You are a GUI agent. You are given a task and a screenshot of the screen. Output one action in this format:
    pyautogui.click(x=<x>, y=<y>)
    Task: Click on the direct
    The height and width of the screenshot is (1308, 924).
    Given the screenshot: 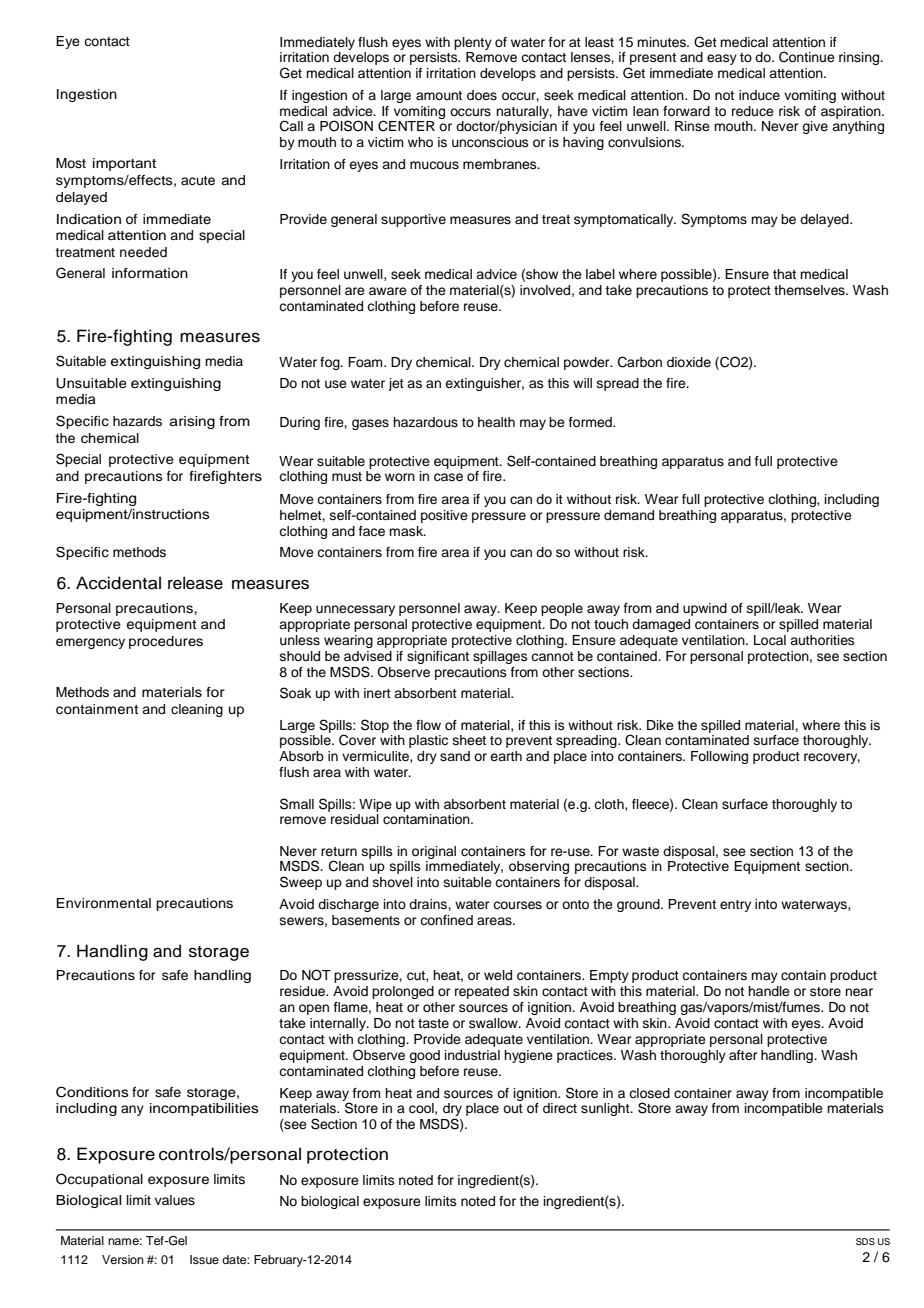 What is the action you would take?
    pyautogui.click(x=560, y=1108)
